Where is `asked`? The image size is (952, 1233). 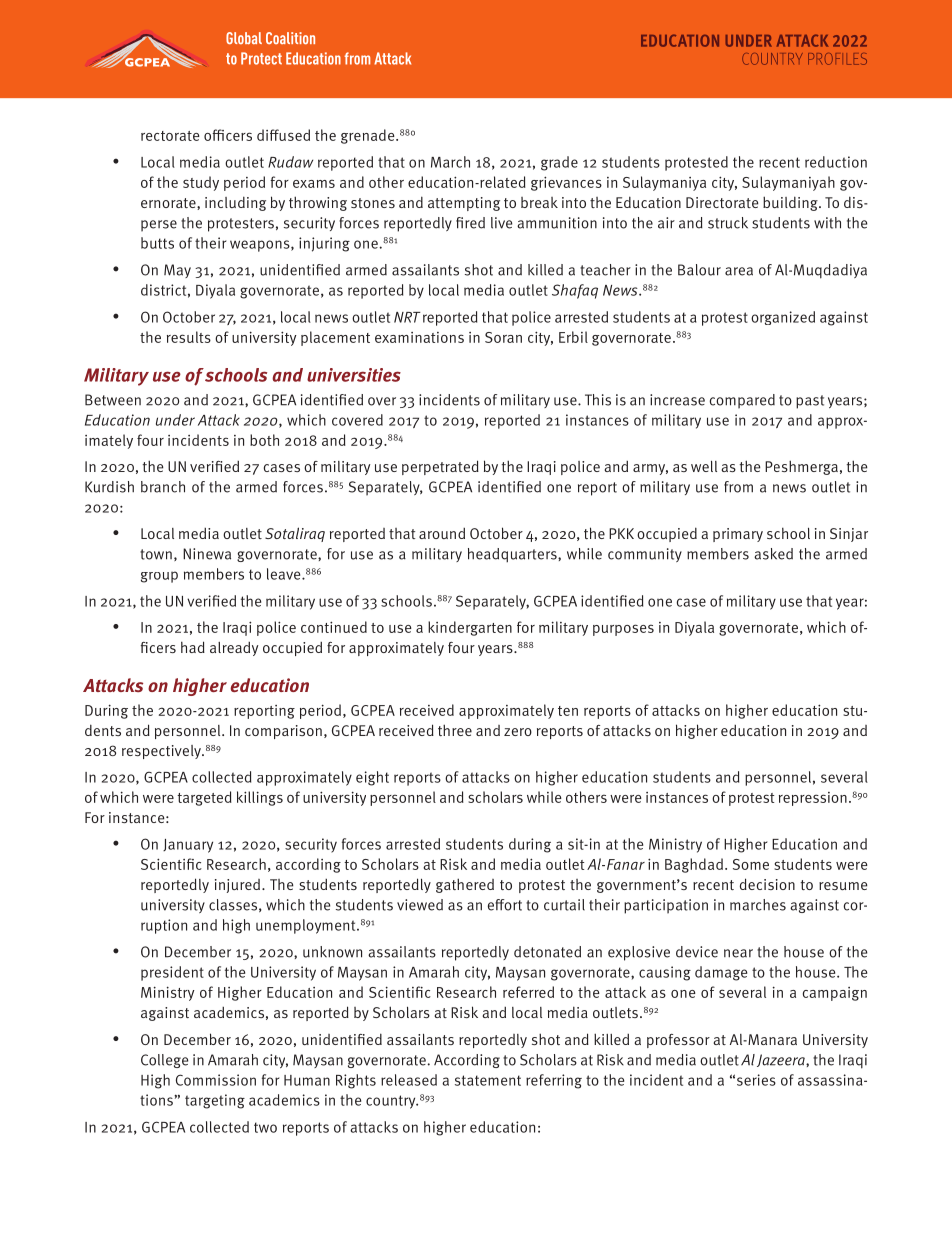
asked is located at coordinates (773, 554).
